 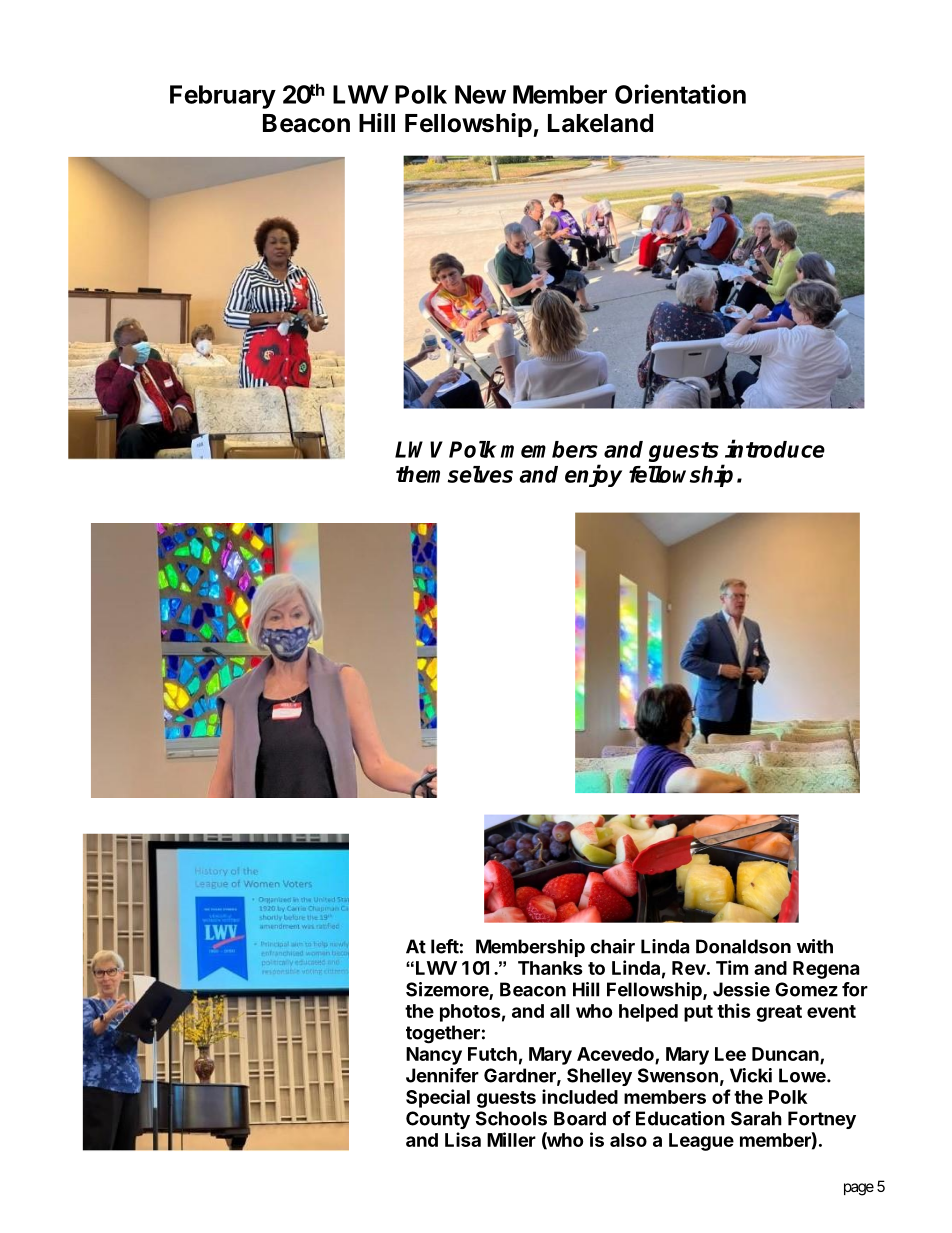 I want to click on Miller, so click(x=511, y=1139).
